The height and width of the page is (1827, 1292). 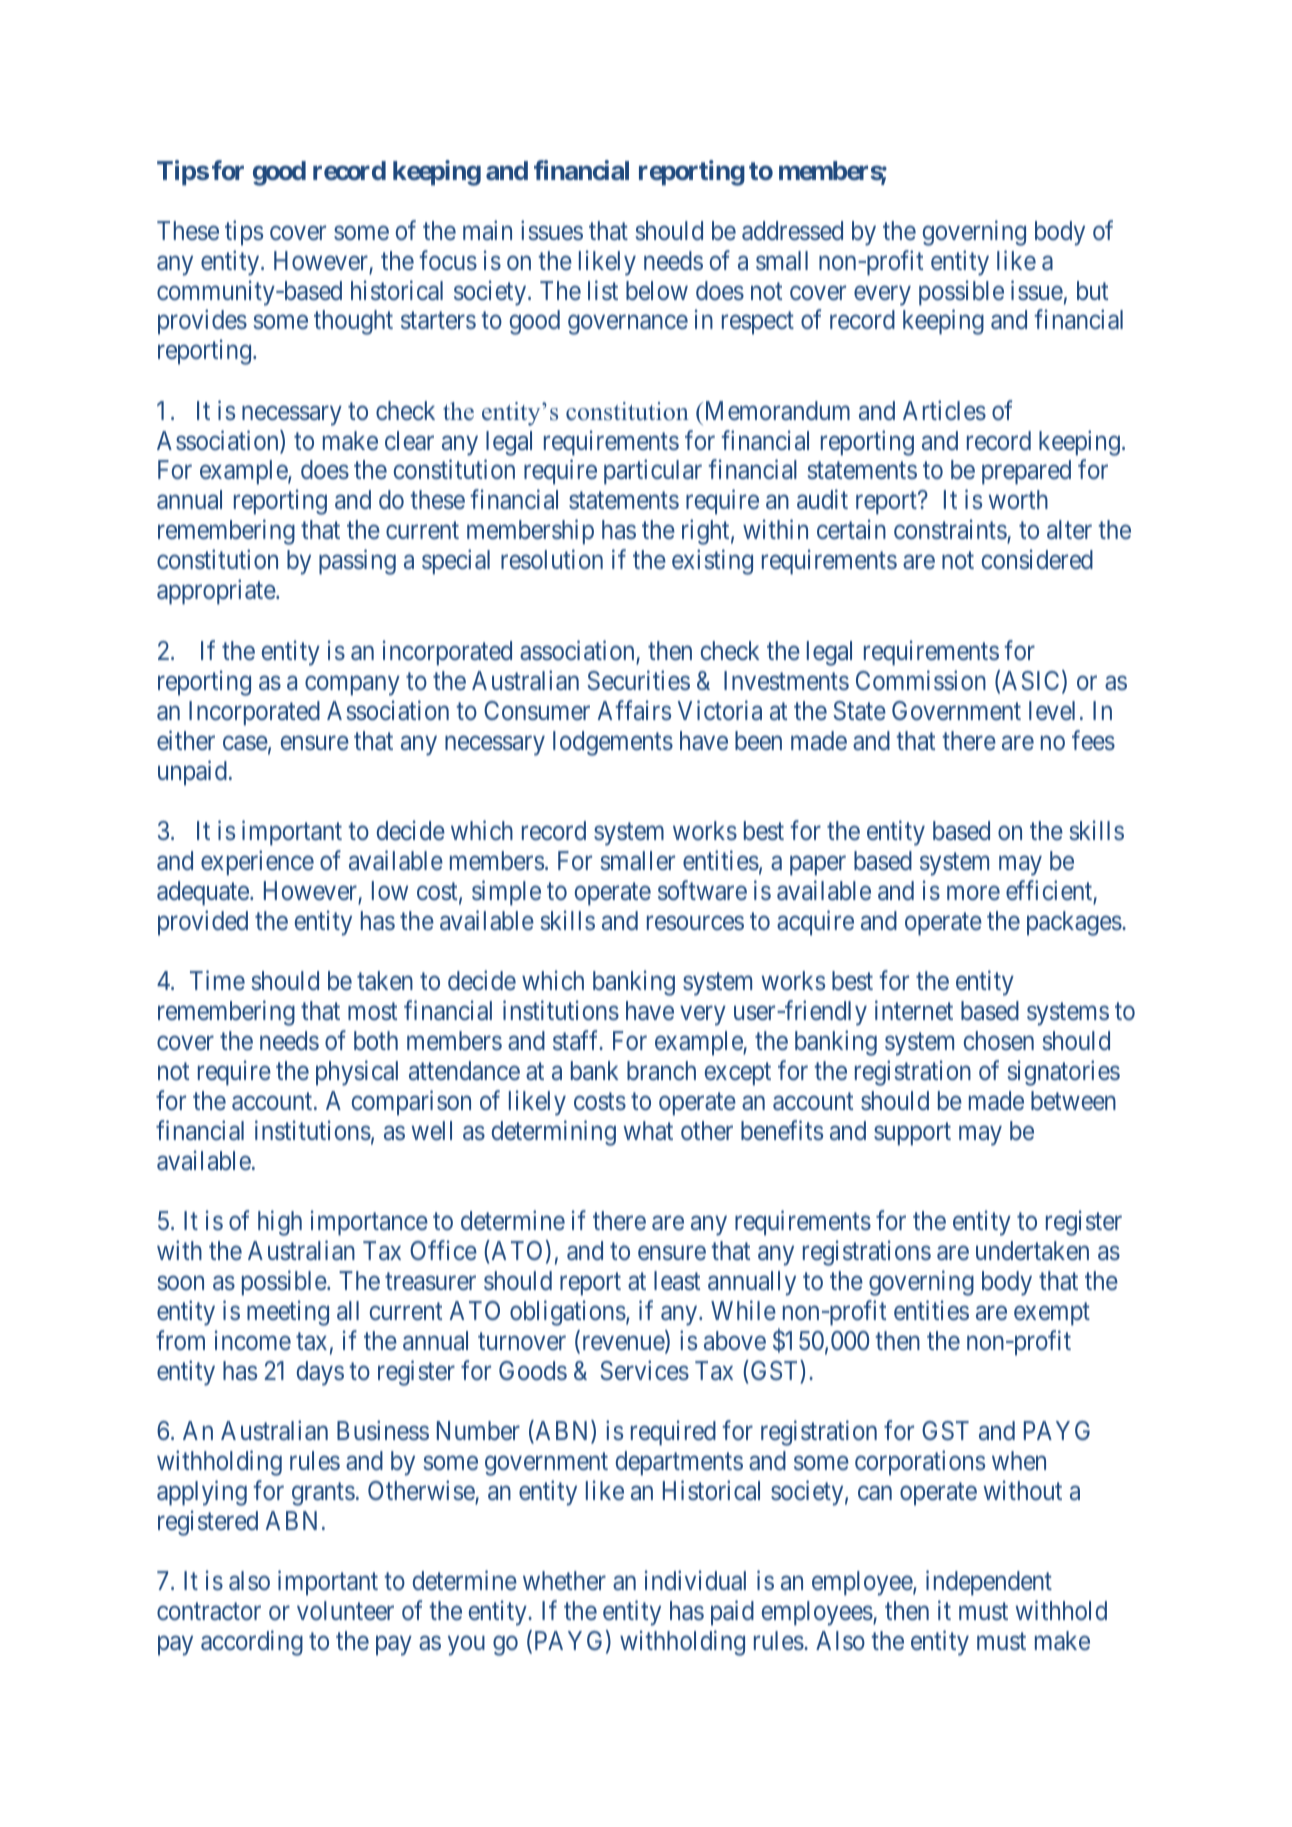 I want to click on individual, so click(x=695, y=1580).
